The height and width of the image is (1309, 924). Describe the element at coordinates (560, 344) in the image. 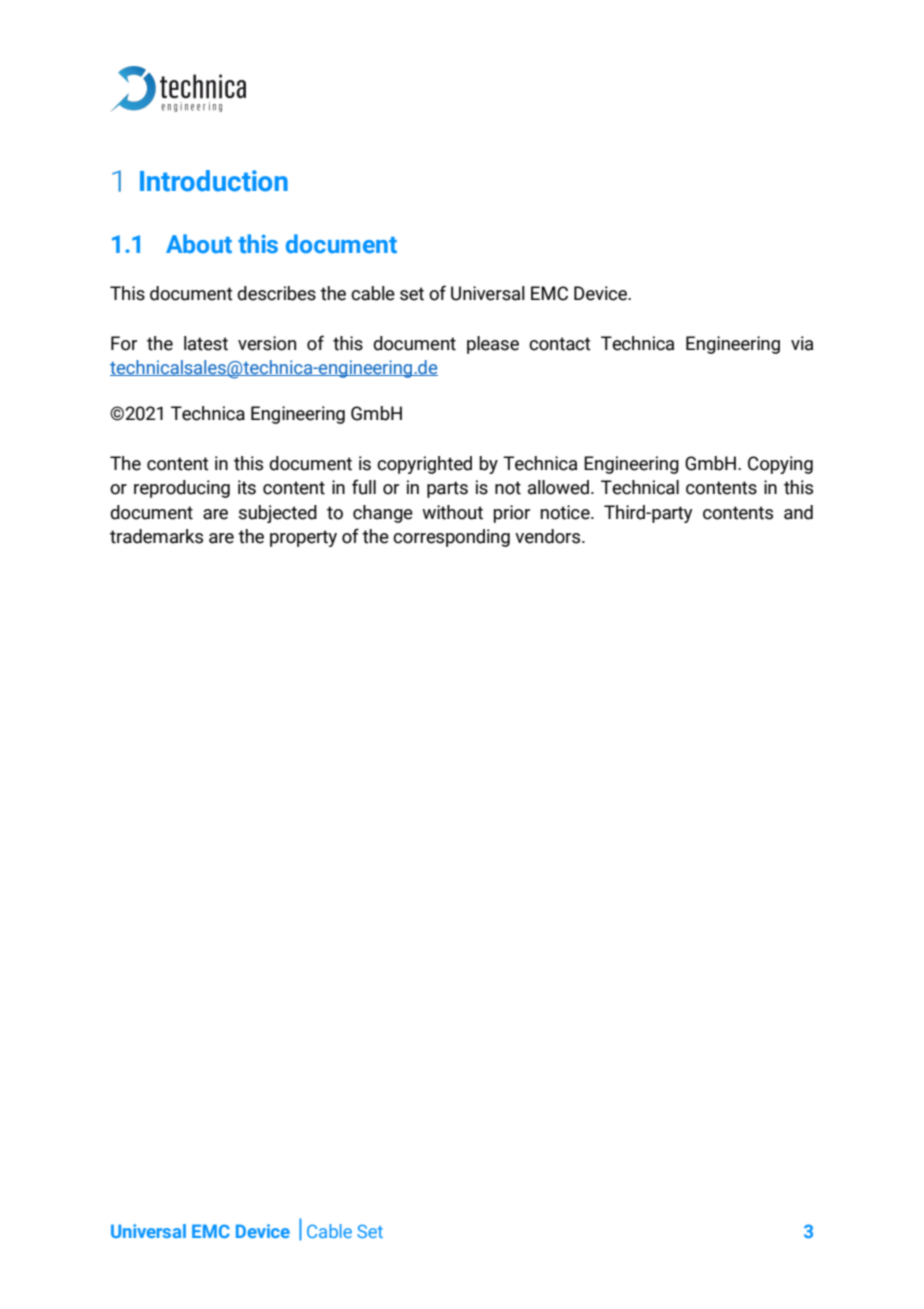

I see `contact` at that location.
